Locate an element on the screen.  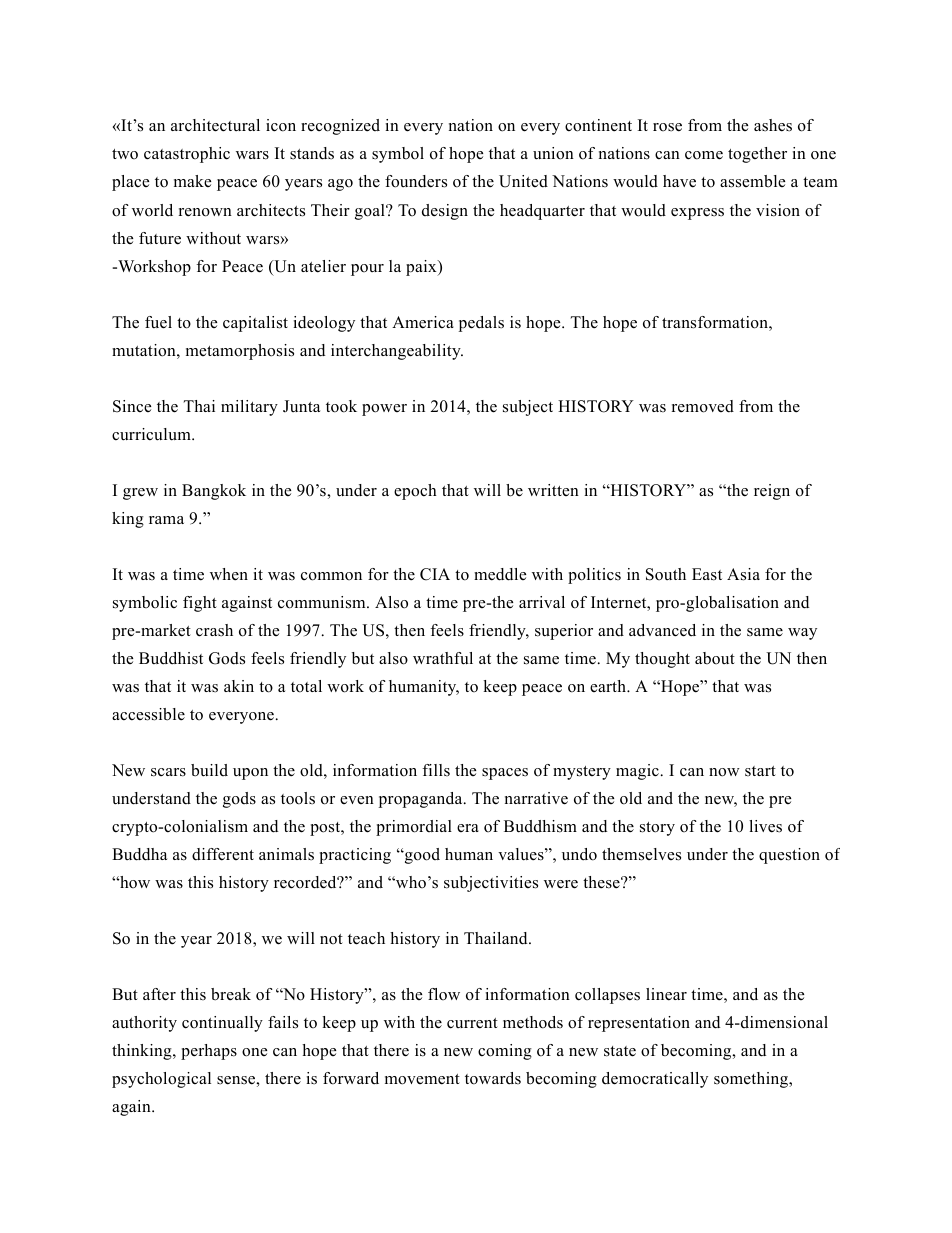
United is located at coordinates (523, 181).
